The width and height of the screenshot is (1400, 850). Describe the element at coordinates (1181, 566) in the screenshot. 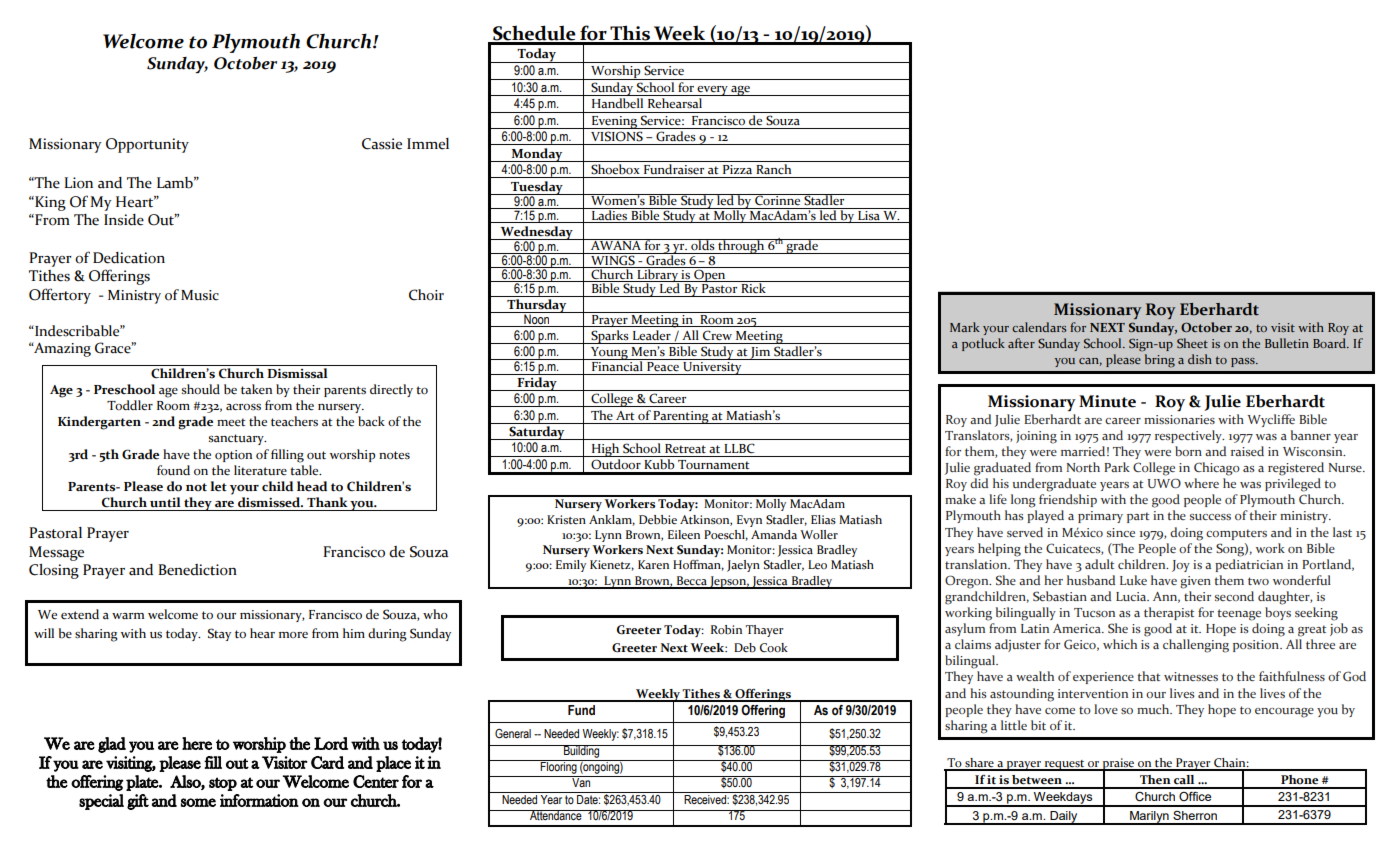

I see `Joy` at that location.
